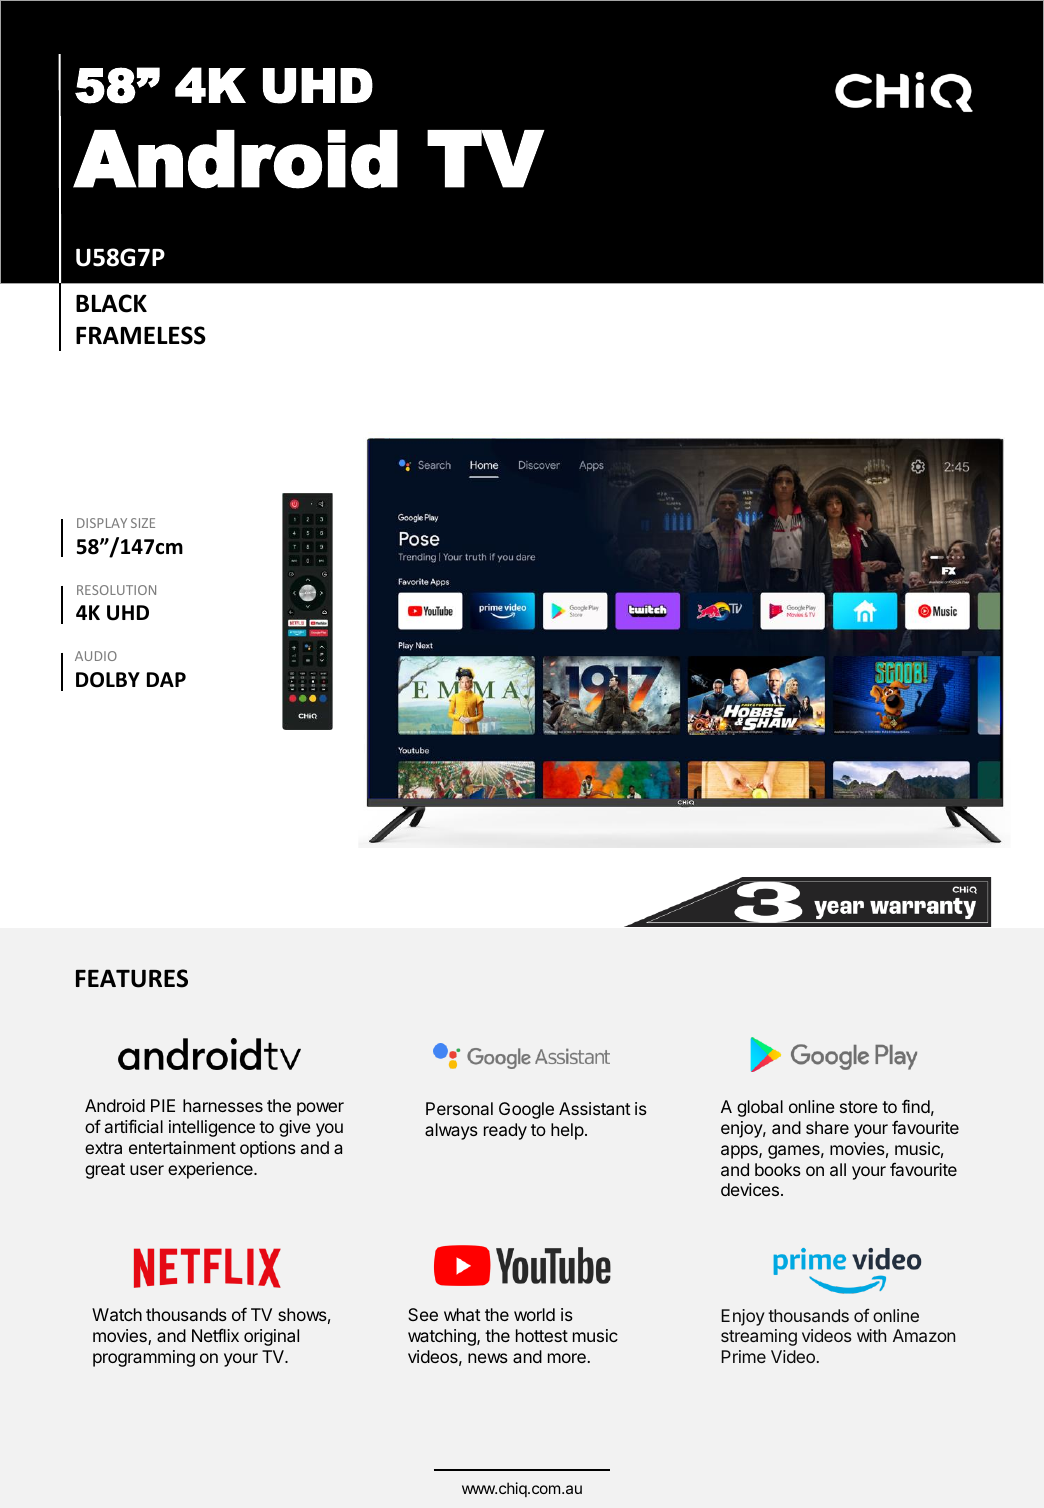 Image resolution: width=1044 pixels, height=1508 pixels. What do you see at coordinates (534, 1314) in the page?
I see `world` at bounding box center [534, 1314].
